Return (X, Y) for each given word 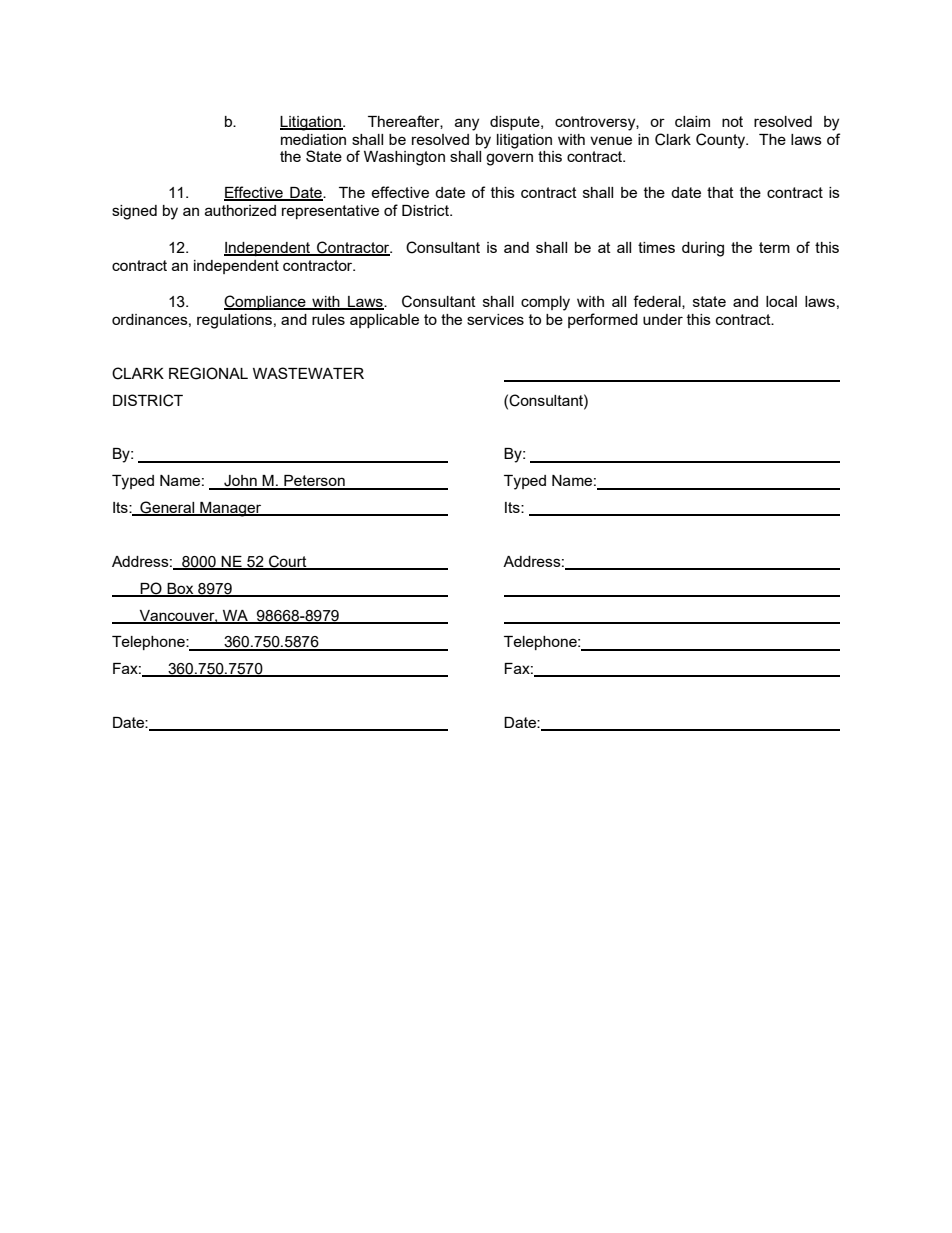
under (663, 319)
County (722, 141)
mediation (313, 139)
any (467, 124)
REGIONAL (208, 373)
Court (288, 562)
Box (180, 589)
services (495, 319)
